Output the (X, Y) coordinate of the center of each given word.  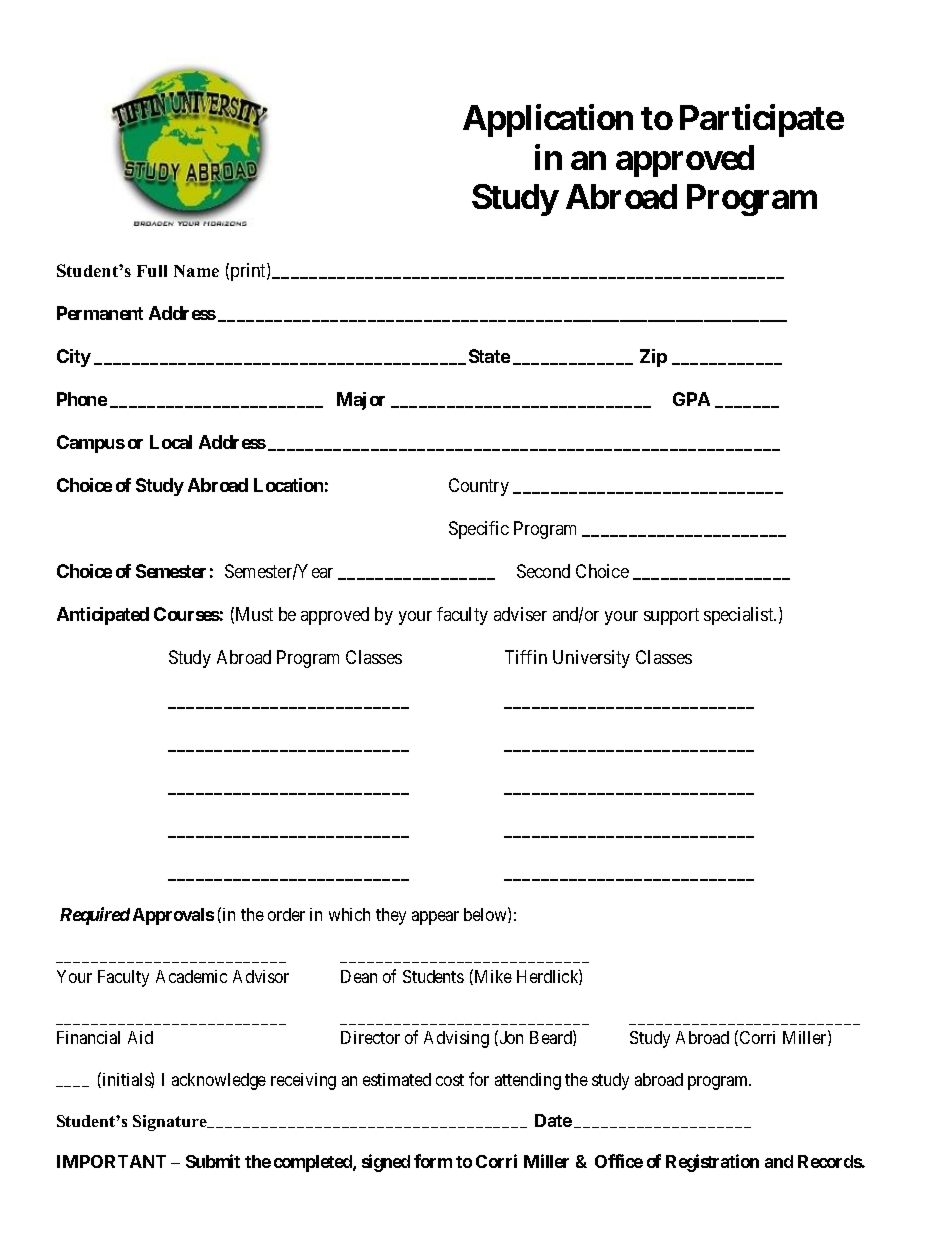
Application (548, 121)
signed (386, 1163)
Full (152, 271)
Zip (653, 358)
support (671, 616)
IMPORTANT (111, 1161)
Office (619, 1161)
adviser (520, 614)
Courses (187, 614)
